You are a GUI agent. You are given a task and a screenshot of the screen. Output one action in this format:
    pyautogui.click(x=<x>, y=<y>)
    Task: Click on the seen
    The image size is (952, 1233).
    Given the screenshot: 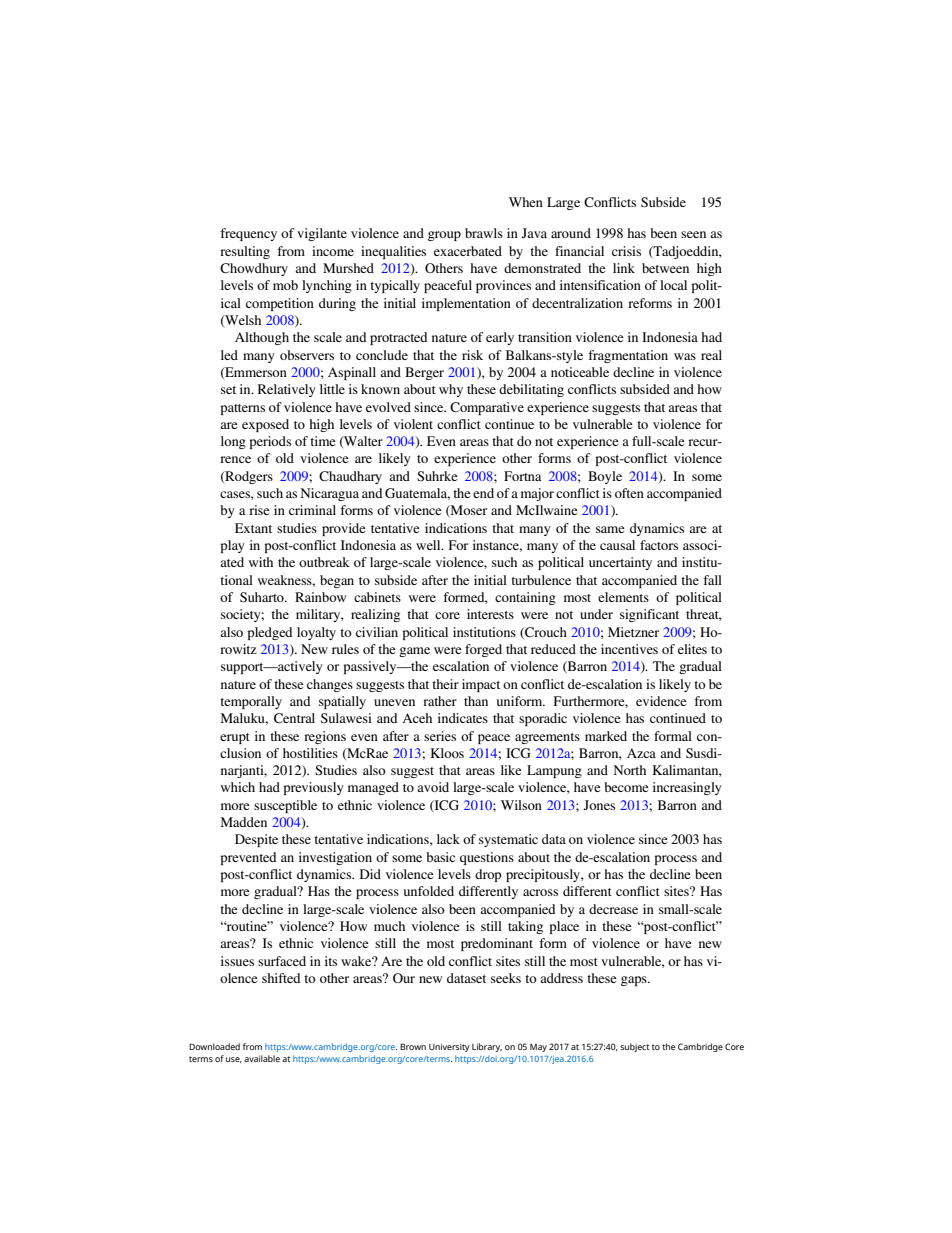 What is the action you would take?
    pyautogui.click(x=693, y=234)
